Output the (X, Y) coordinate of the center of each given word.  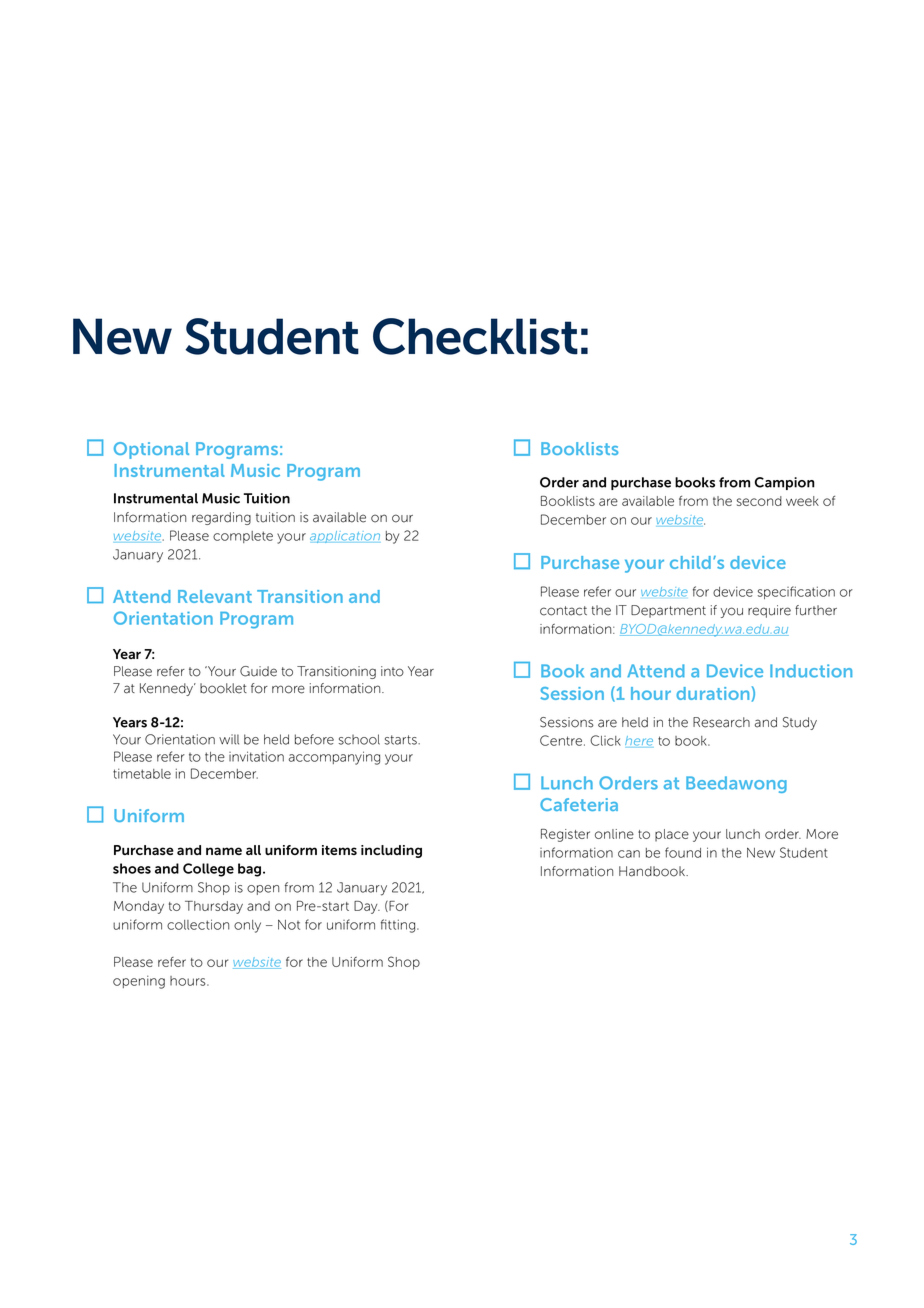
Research (721, 722)
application (345, 537)
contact (563, 611)
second (759, 501)
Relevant (215, 596)
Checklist (475, 336)
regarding (221, 518)
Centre (562, 740)
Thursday (214, 907)
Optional (151, 450)
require (769, 611)
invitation (256, 756)
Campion (785, 483)
